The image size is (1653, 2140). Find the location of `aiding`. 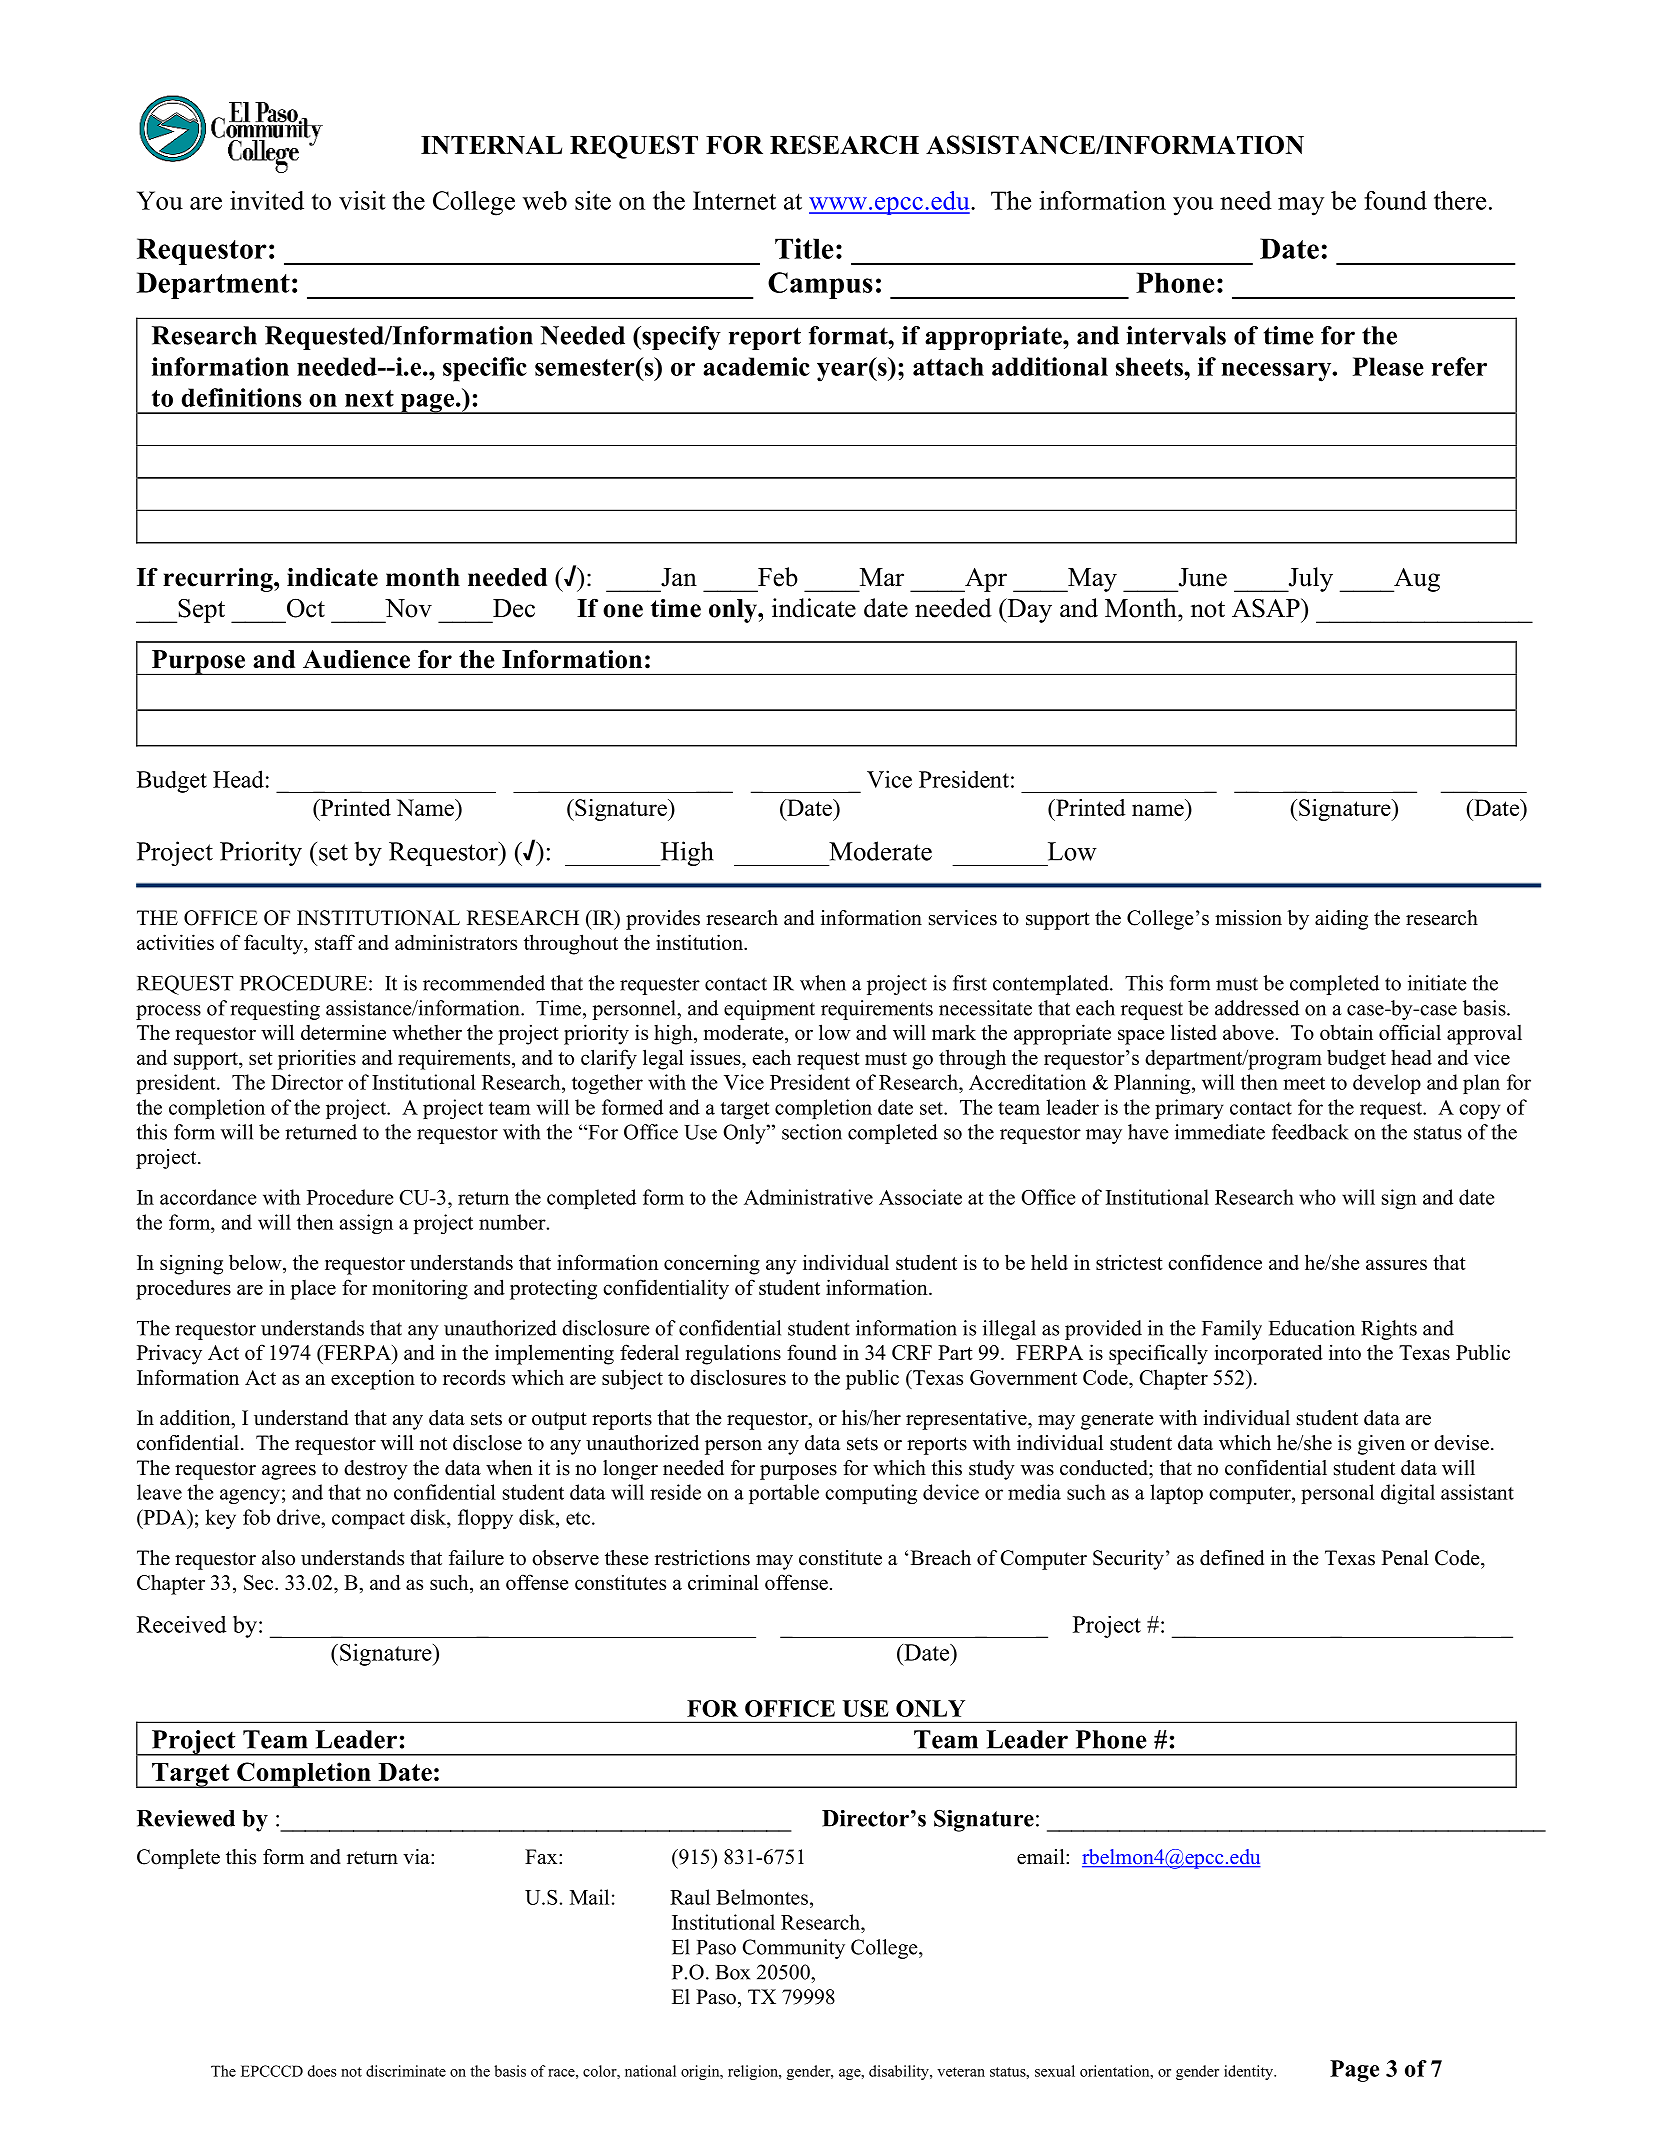

aiding is located at coordinates (1341, 920).
